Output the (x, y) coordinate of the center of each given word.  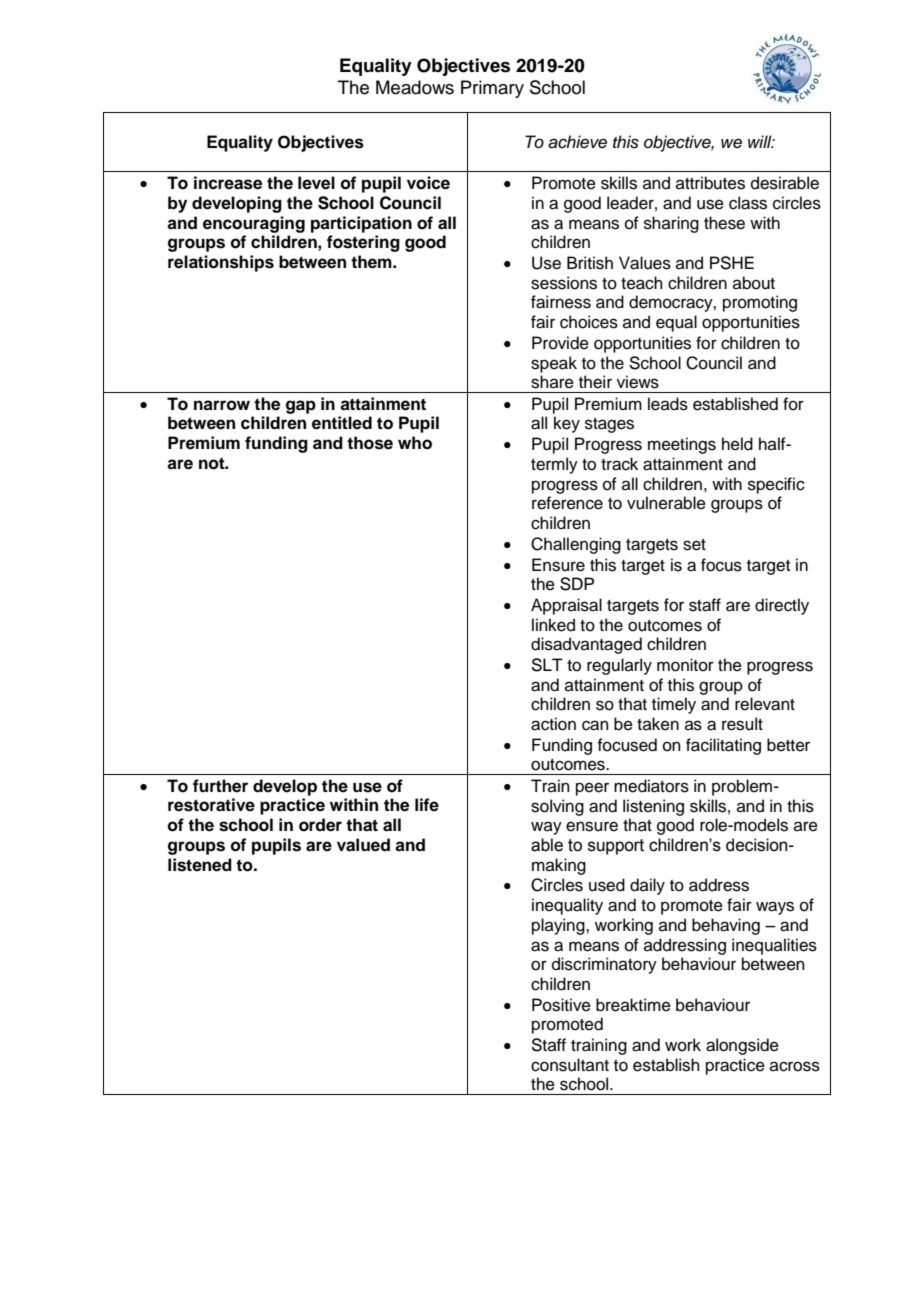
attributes (710, 183)
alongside (742, 1046)
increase (228, 183)
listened (200, 865)
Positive (561, 1005)
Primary (492, 89)
